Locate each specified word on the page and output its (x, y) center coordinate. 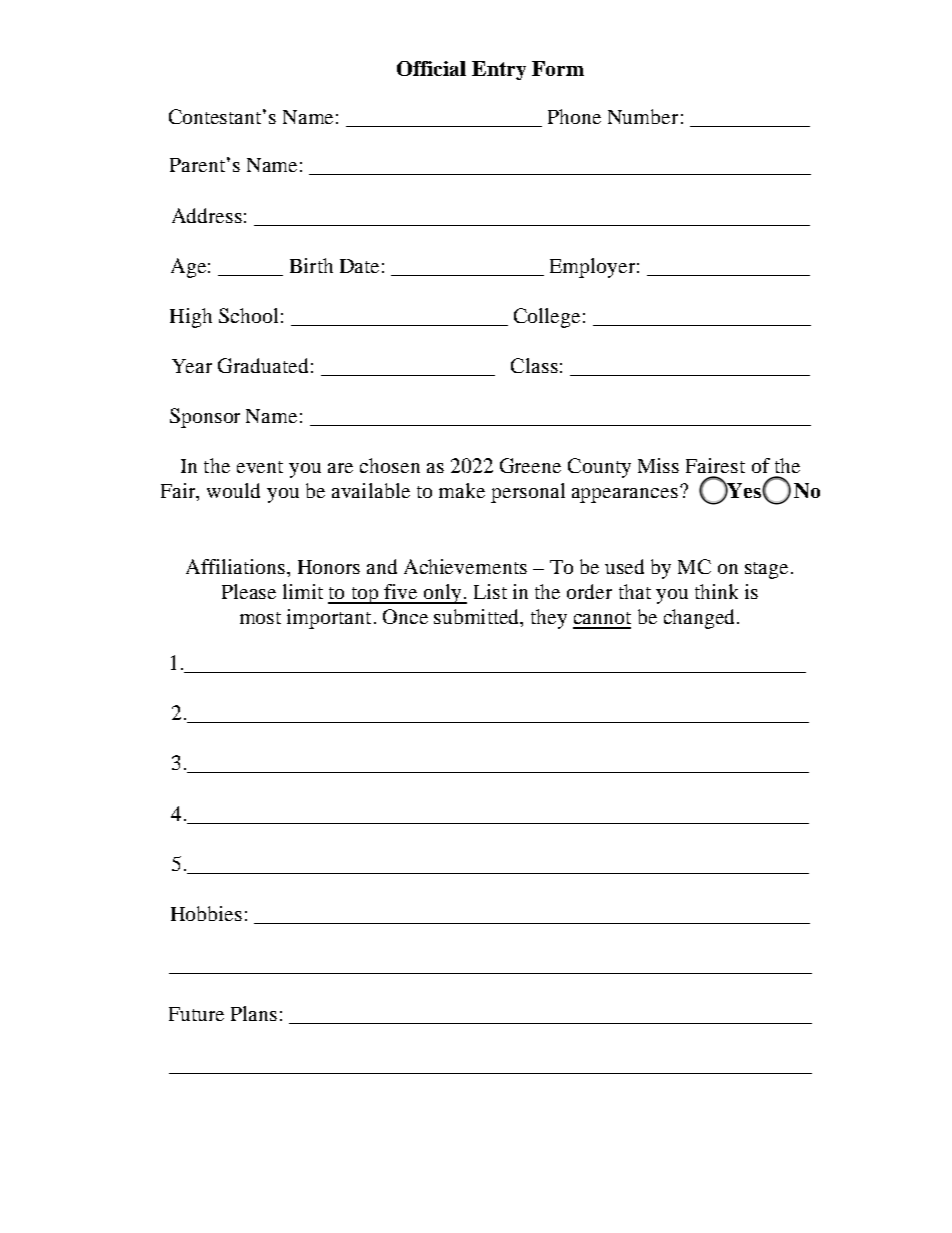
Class (534, 365)
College (547, 318)
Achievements (465, 566)
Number (643, 116)
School (248, 315)
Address (207, 215)
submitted (478, 616)
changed (699, 619)
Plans (254, 1013)
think (716, 591)
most (260, 618)
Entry (499, 70)
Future (196, 1014)
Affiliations (235, 566)
